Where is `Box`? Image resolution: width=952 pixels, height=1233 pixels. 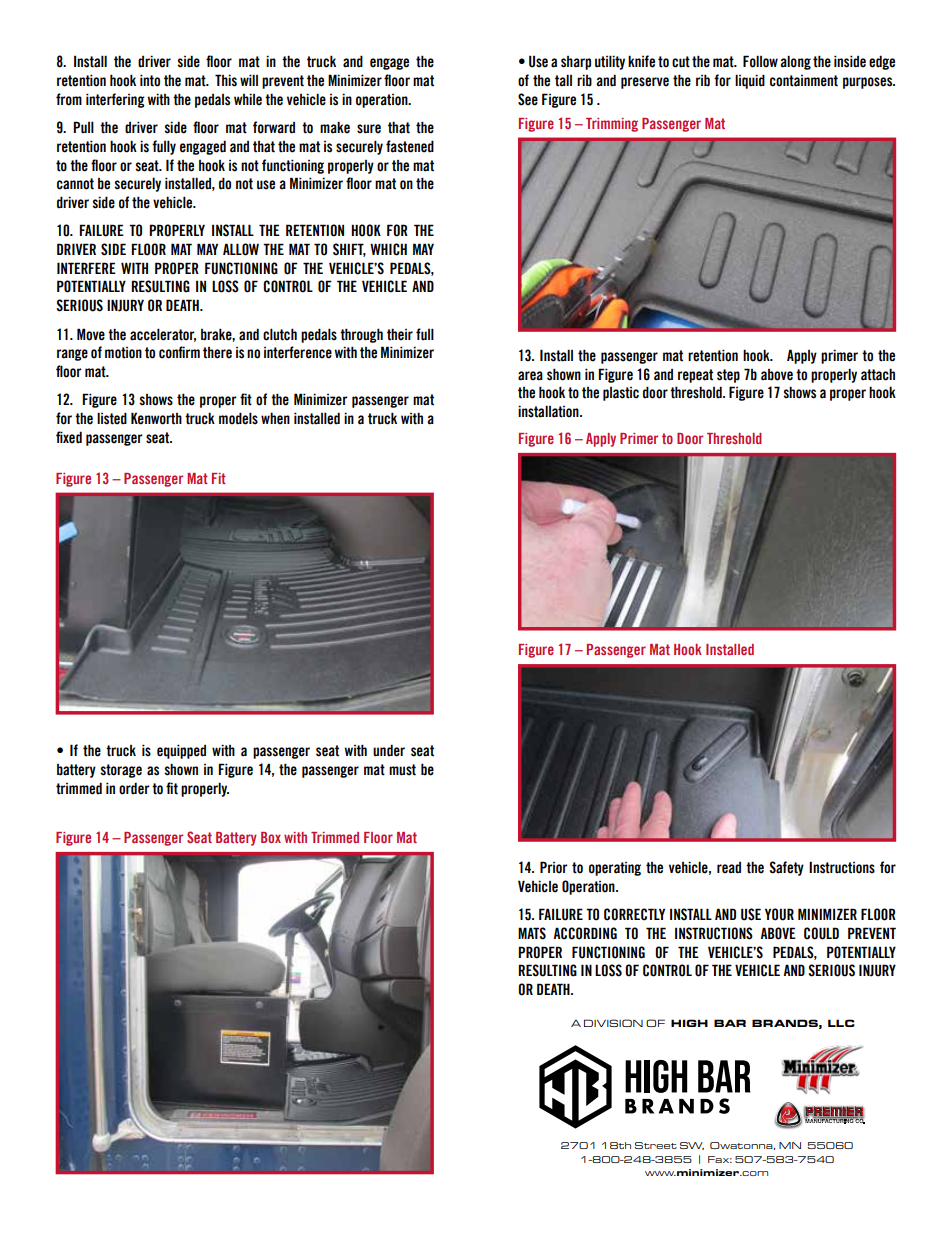 Box is located at coordinates (271, 837).
